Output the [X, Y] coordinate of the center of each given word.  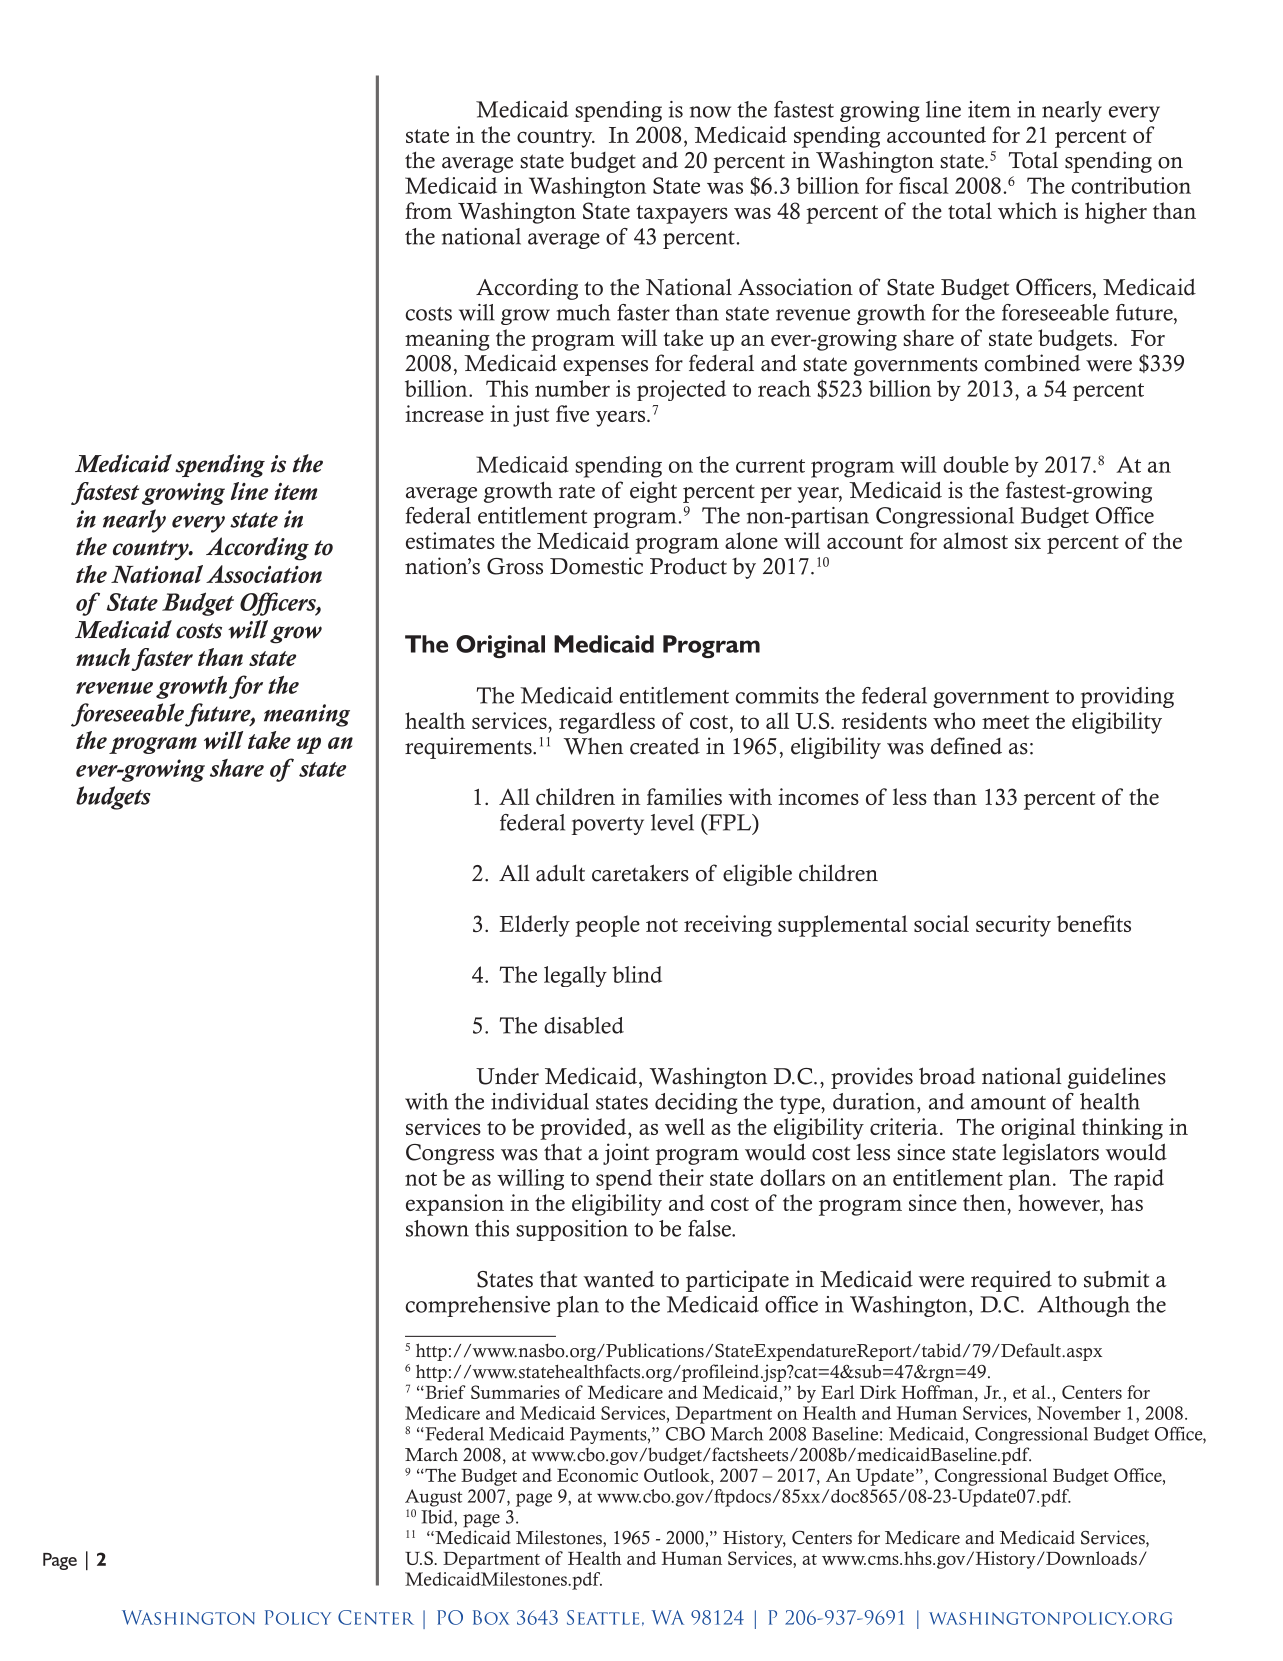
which [1027, 210]
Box [491, 1617]
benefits [1094, 923]
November [1079, 1413]
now [710, 112]
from [428, 210]
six [1028, 540]
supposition [572, 1230]
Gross [515, 566]
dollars [792, 1177]
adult [560, 873]
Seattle [603, 1617]
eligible [757, 875]
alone [751, 540]
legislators [1050, 1154]
